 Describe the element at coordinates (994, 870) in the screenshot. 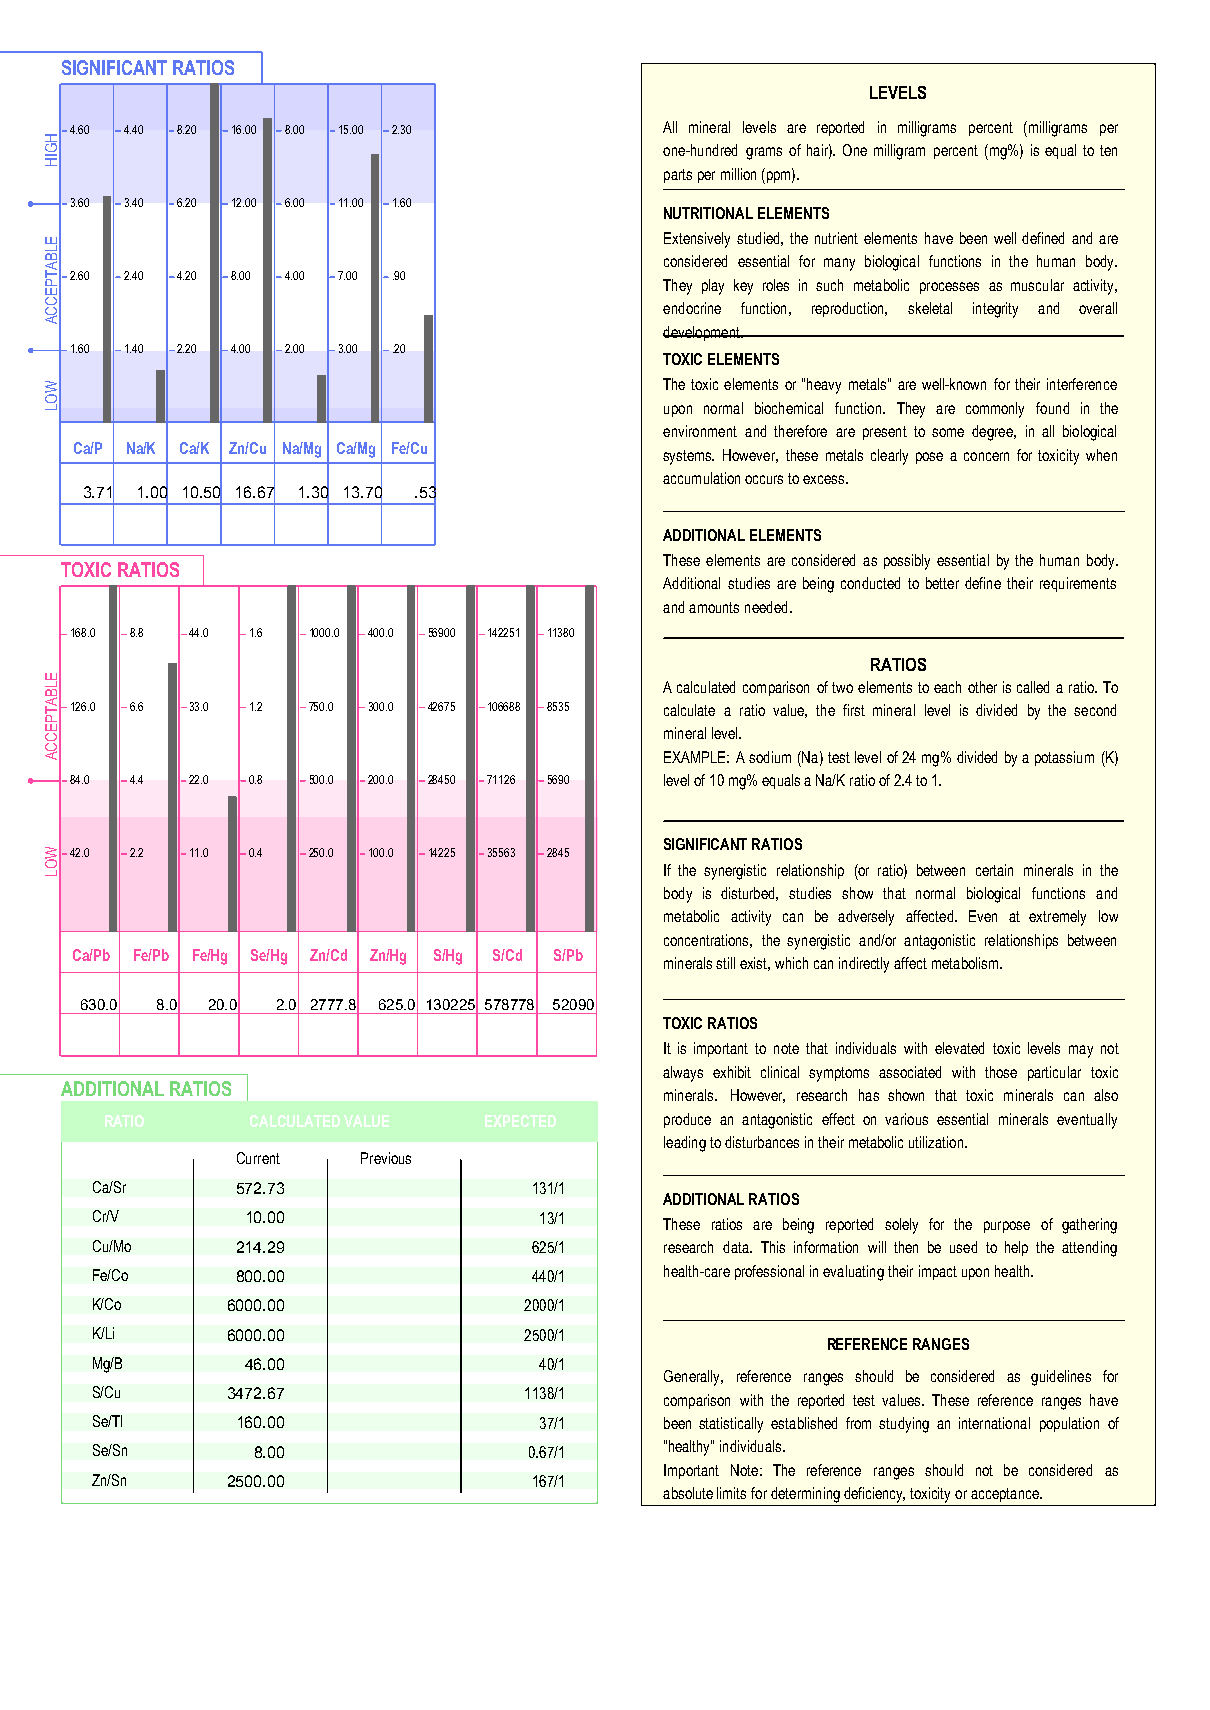

I see `certain` at that location.
